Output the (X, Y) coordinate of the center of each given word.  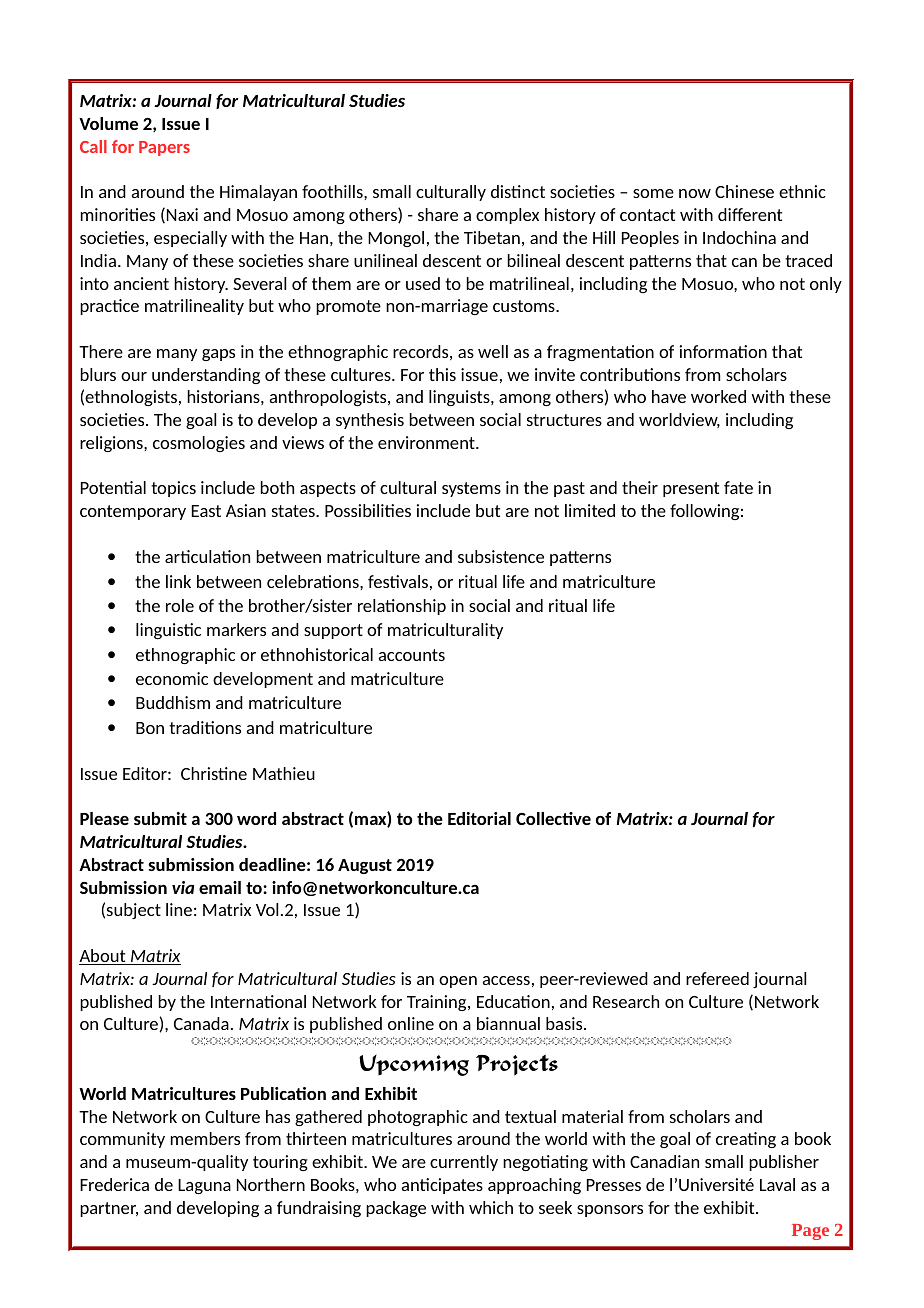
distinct (518, 191)
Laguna (204, 1186)
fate (738, 487)
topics (173, 489)
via (183, 887)
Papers (164, 148)
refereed (717, 978)
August (365, 866)
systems (471, 489)
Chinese (744, 191)
